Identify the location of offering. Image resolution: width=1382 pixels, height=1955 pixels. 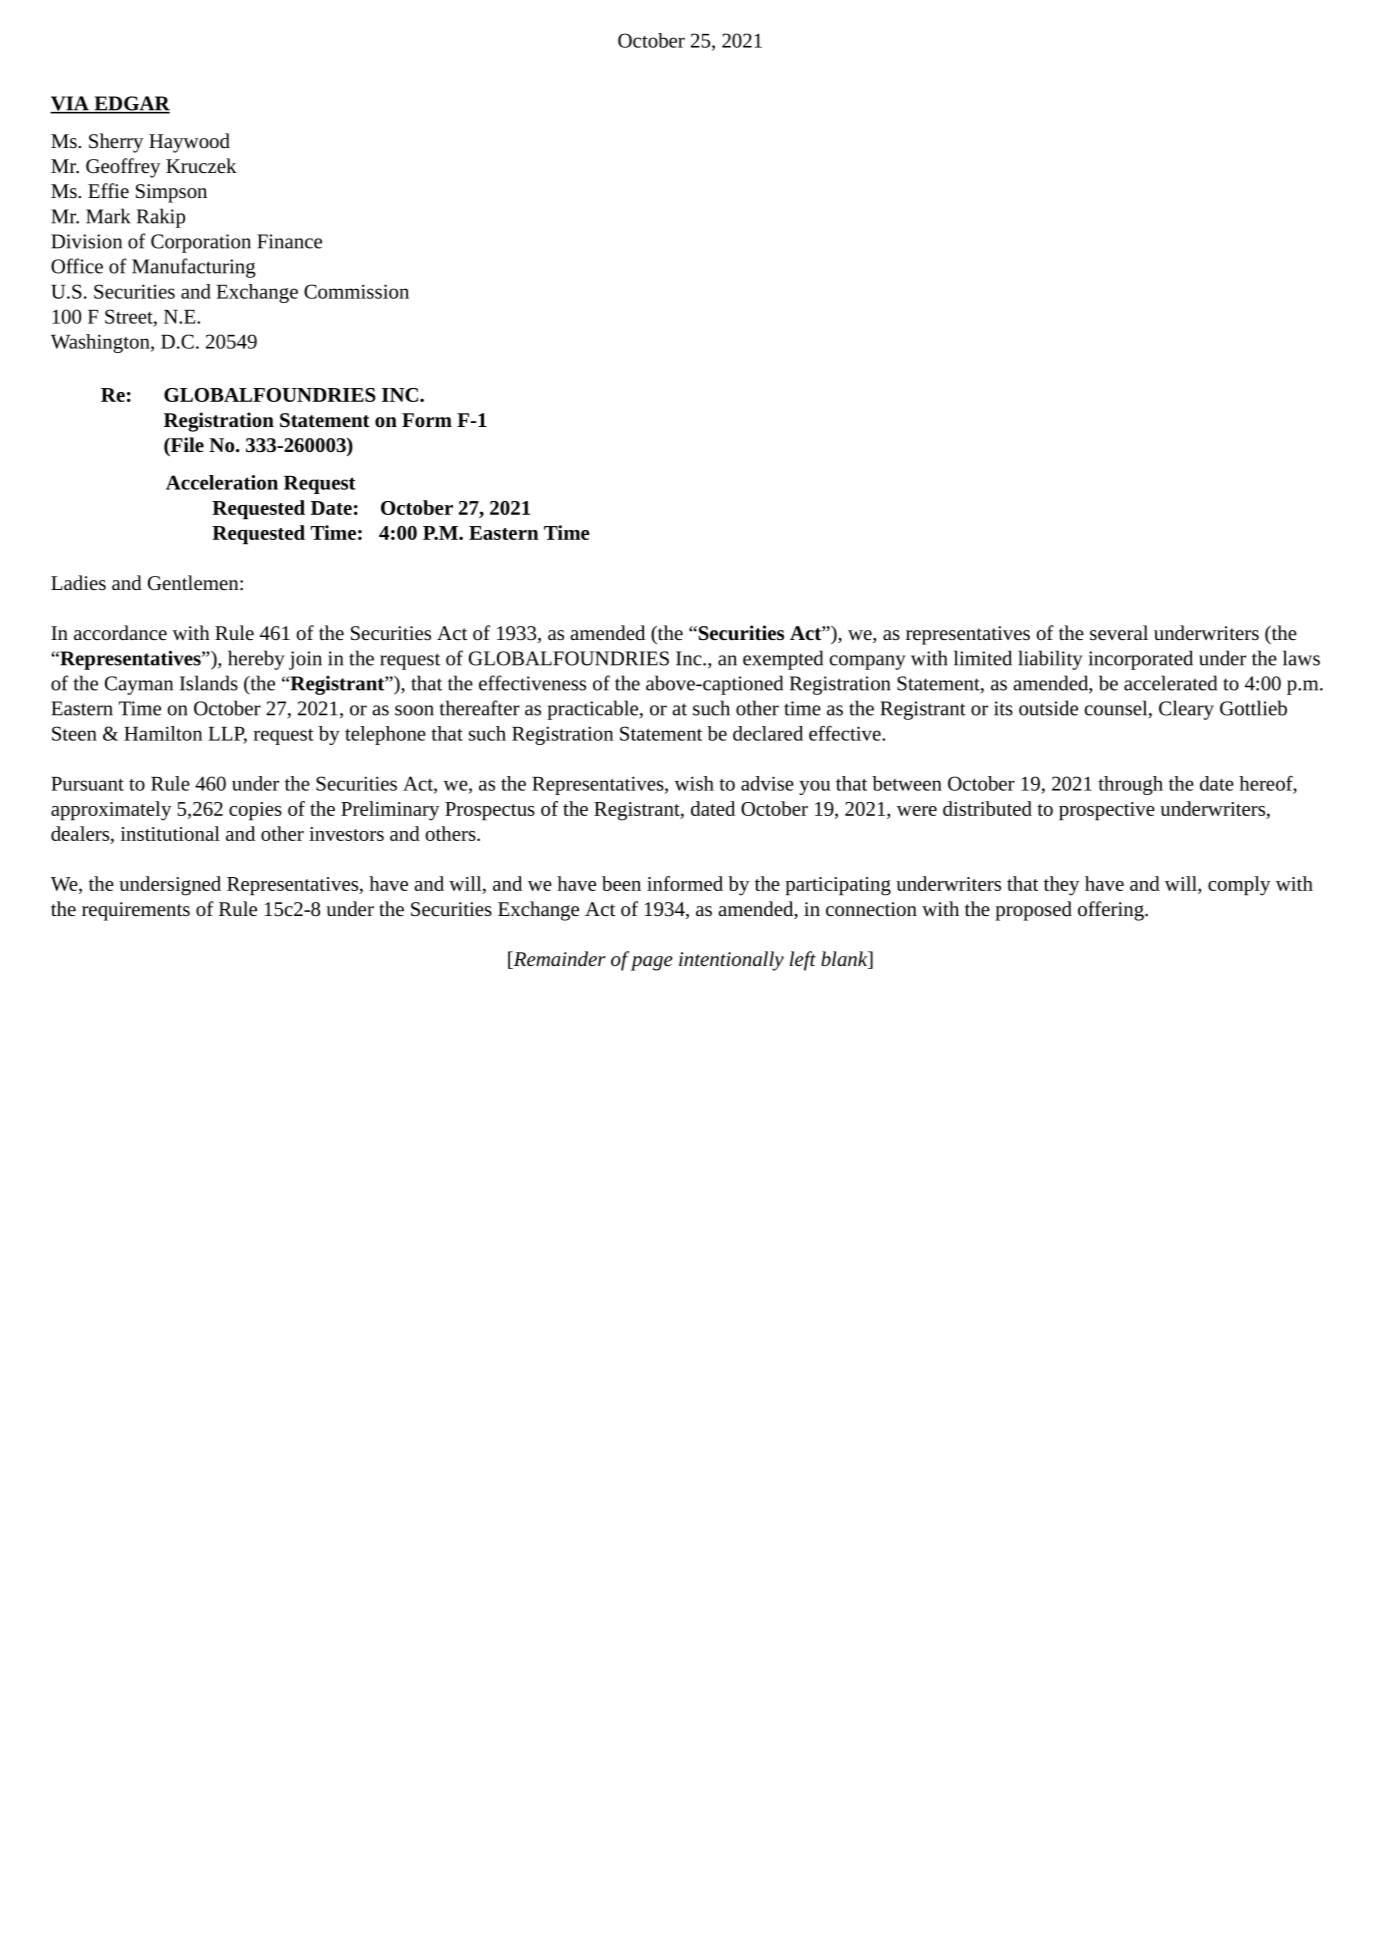
(1112, 911).
